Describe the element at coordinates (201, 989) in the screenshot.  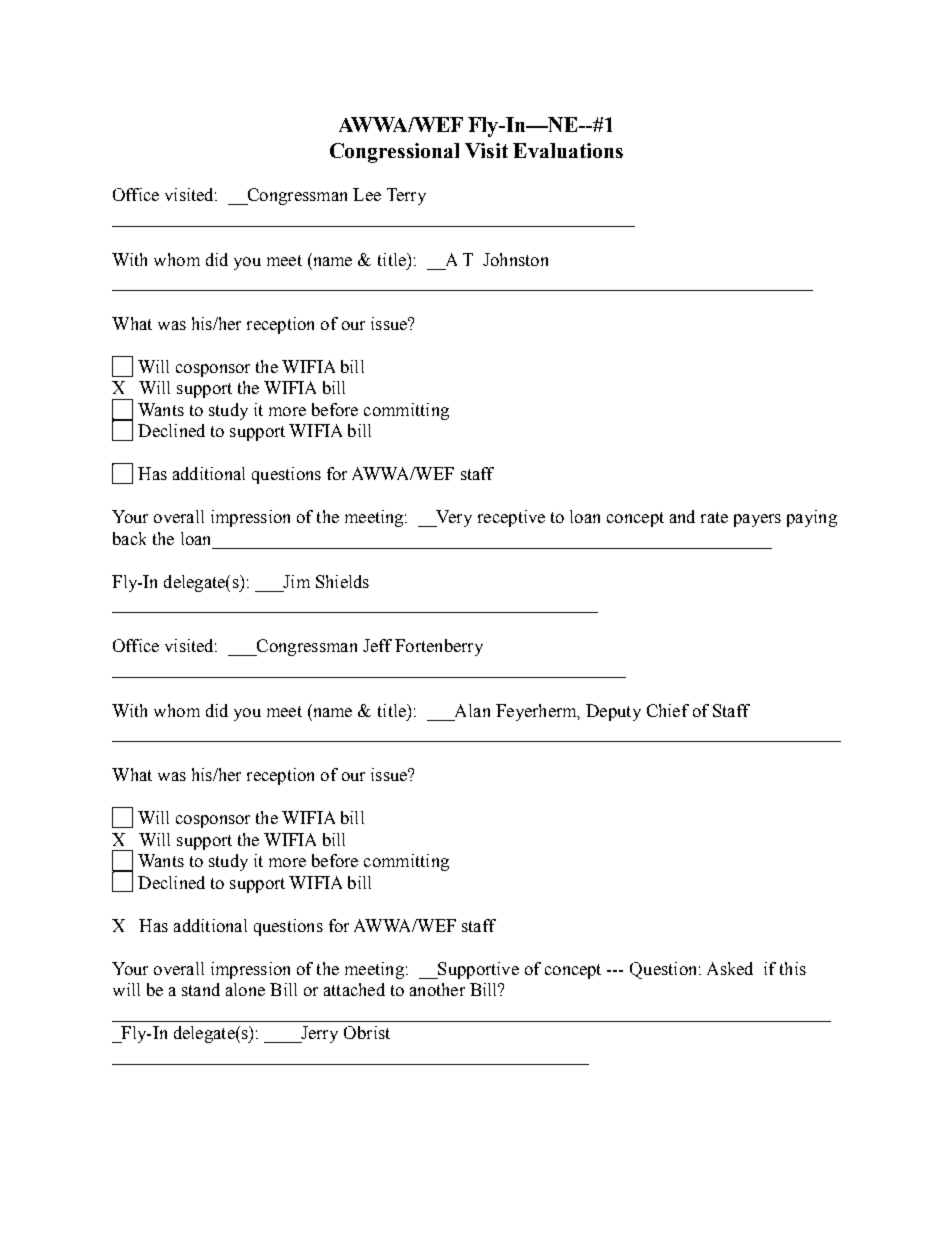
I see `stand` at that location.
